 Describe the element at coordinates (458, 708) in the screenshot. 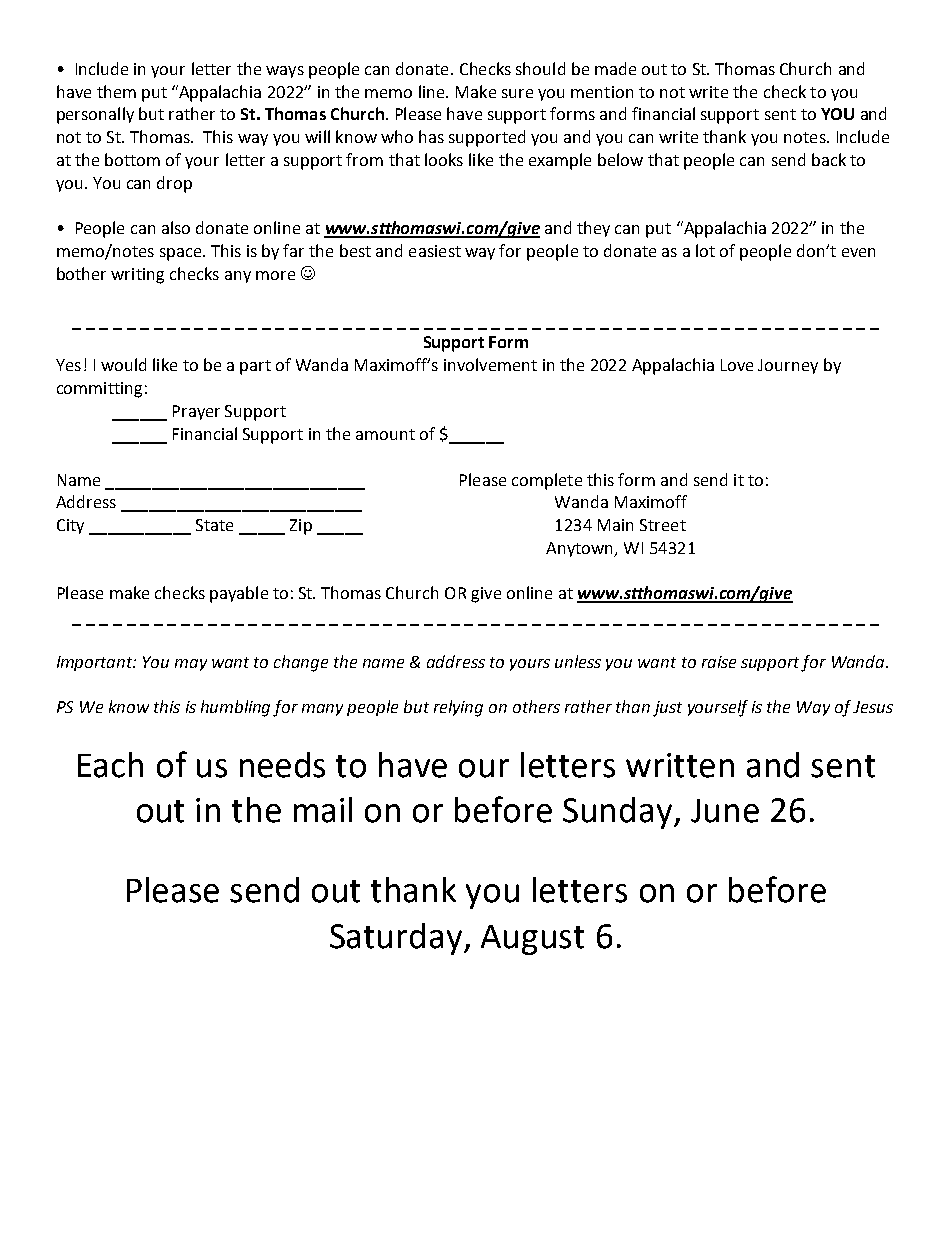

I see `relying` at that location.
